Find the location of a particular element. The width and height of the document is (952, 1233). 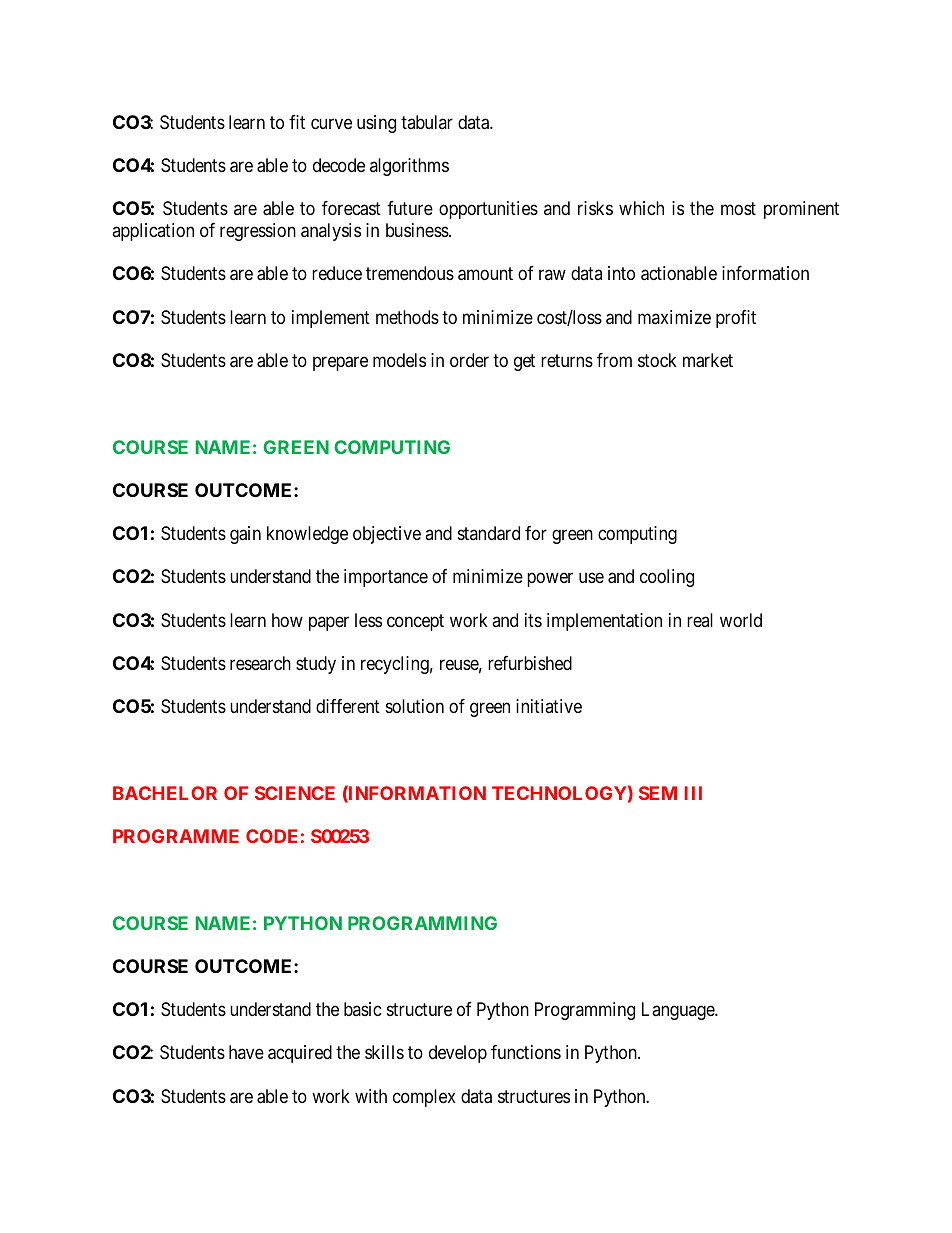

curve is located at coordinates (331, 123).
